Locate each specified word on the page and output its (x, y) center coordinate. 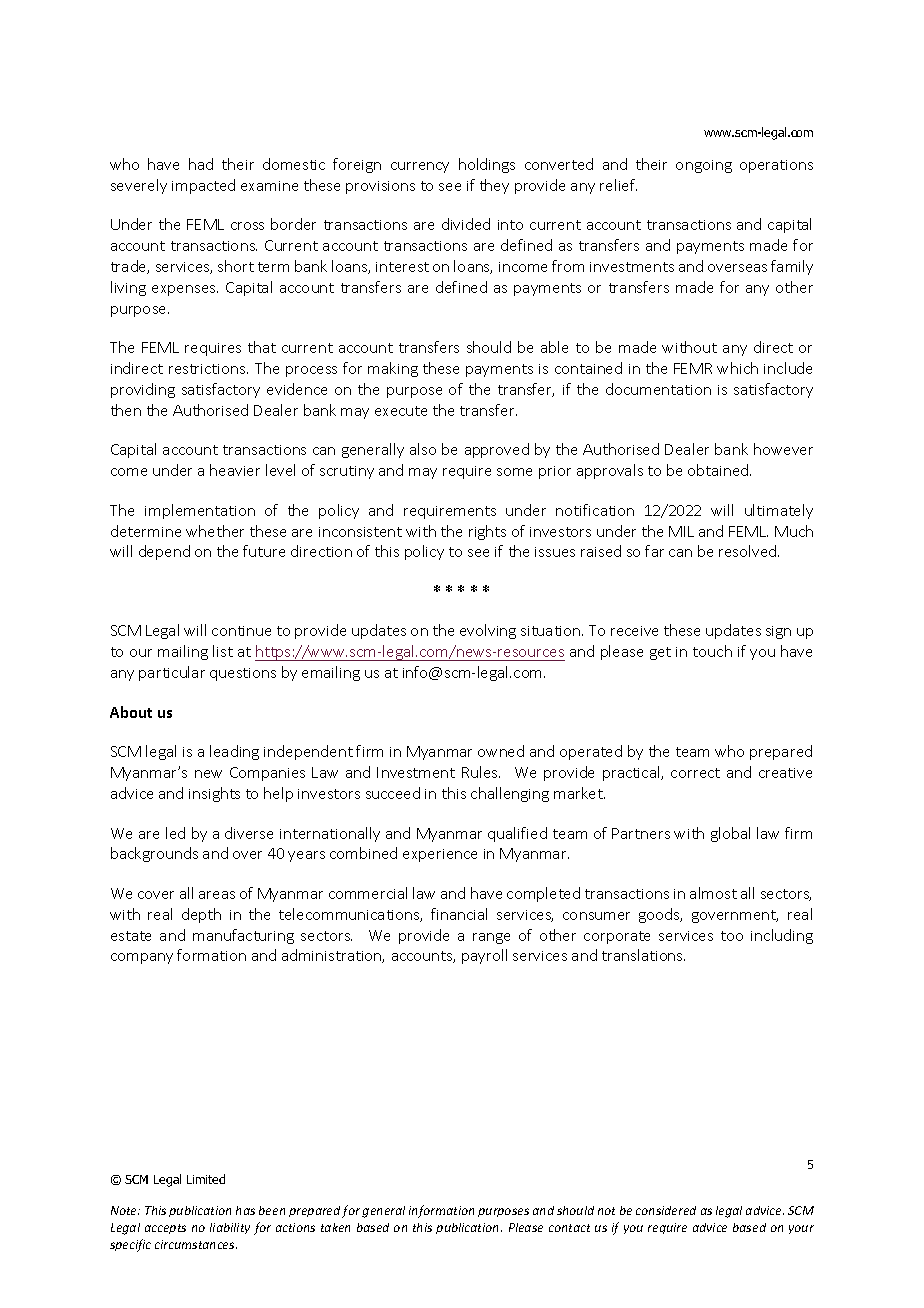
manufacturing (243, 936)
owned (501, 751)
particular (172, 673)
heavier (235, 470)
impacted (203, 186)
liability (230, 1228)
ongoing (704, 166)
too (732, 936)
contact (569, 1228)
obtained (719, 470)
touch (712, 651)
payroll (484, 956)
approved (497, 450)
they (494, 186)
